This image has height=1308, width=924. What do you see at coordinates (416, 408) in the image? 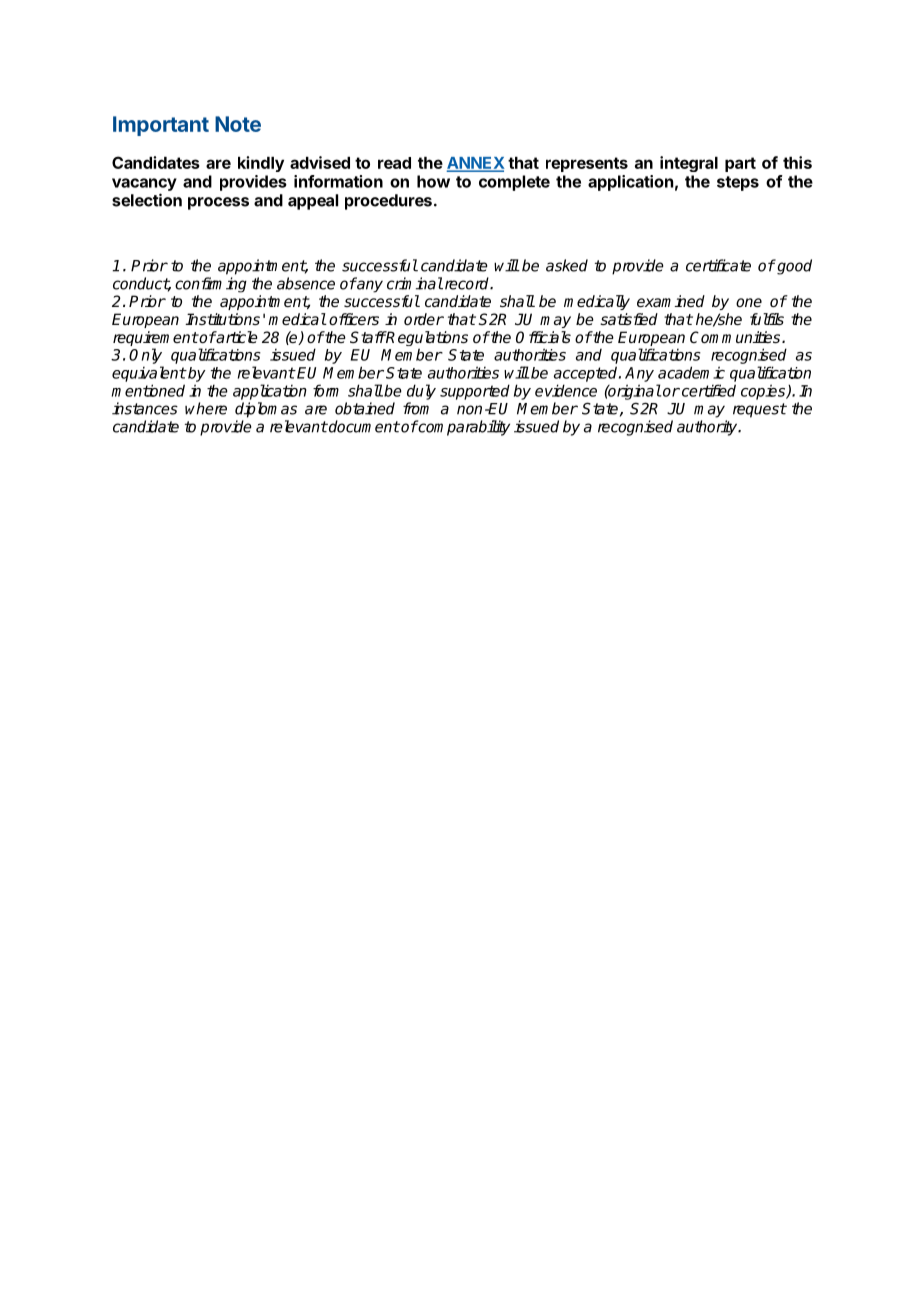
I see `from` at bounding box center [416, 408].
